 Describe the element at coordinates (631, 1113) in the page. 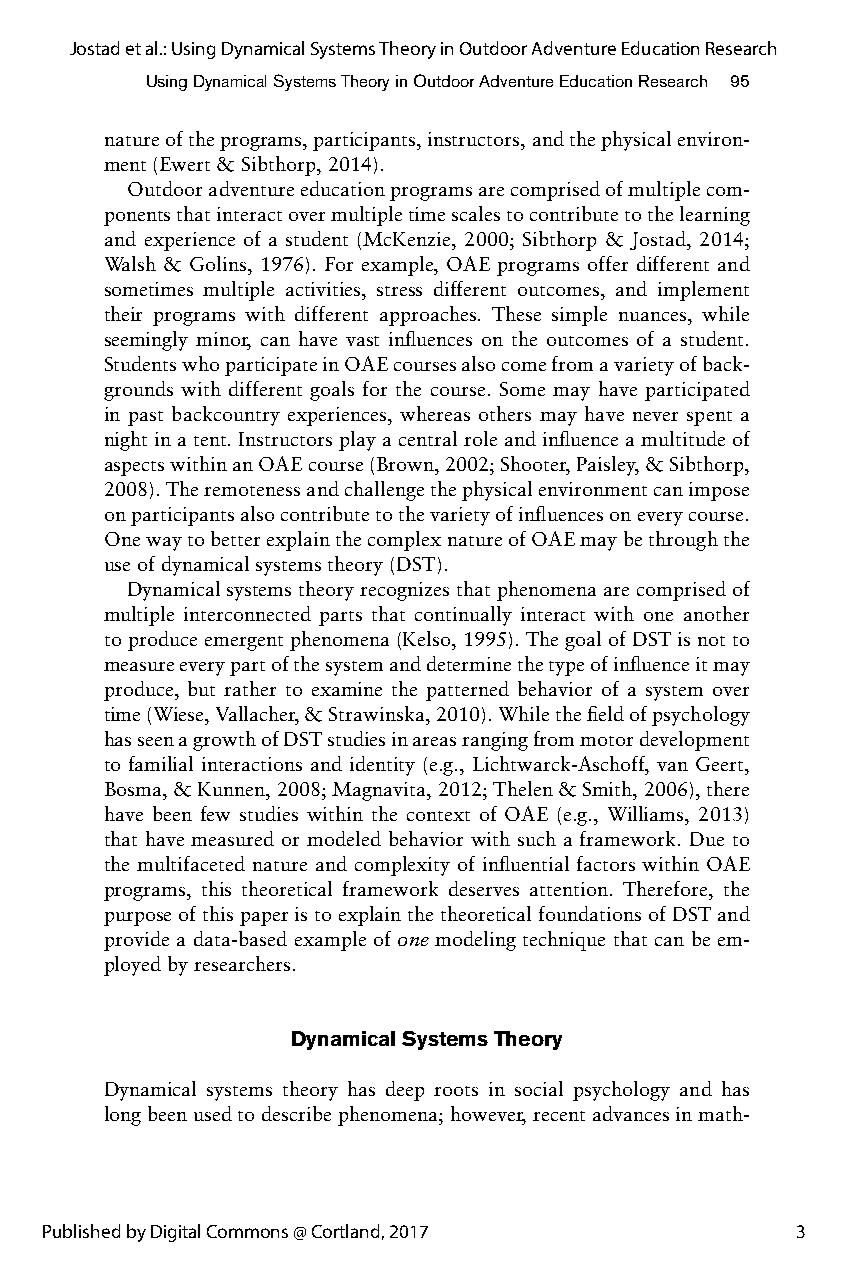

I see `advances` at that location.
